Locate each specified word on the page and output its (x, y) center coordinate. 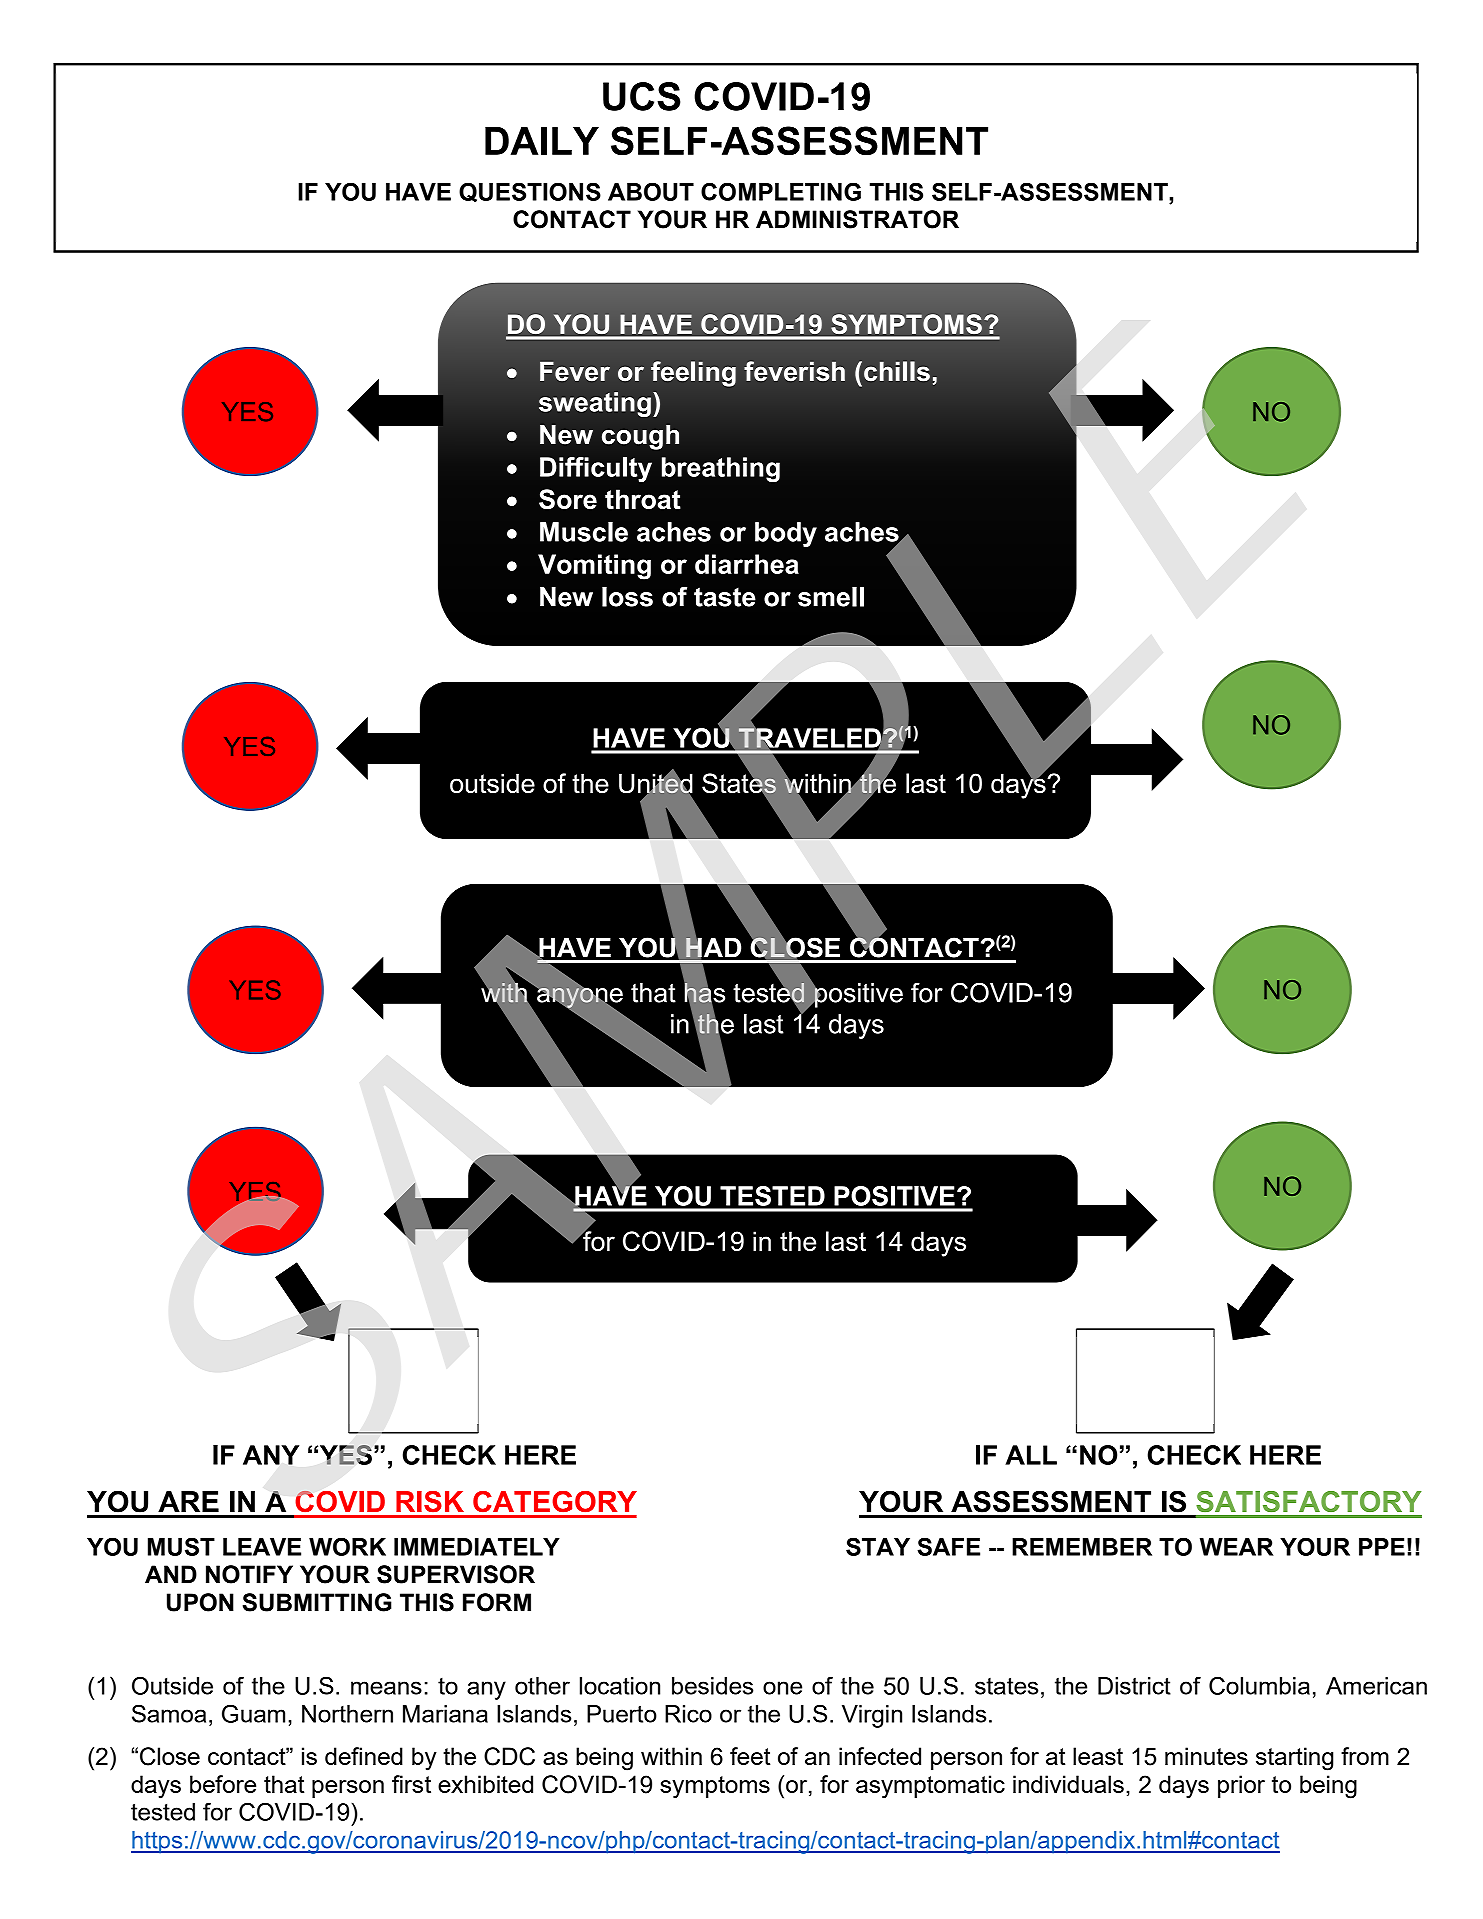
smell (831, 597)
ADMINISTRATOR (857, 219)
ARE (188, 1501)
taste (725, 597)
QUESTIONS (530, 192)
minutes (1206, 1756)
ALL (1031, 1455)
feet (750, 1756)
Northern (347, 1714)
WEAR (1236, 1547)
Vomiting (594, 567)
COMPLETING (781, 191)
